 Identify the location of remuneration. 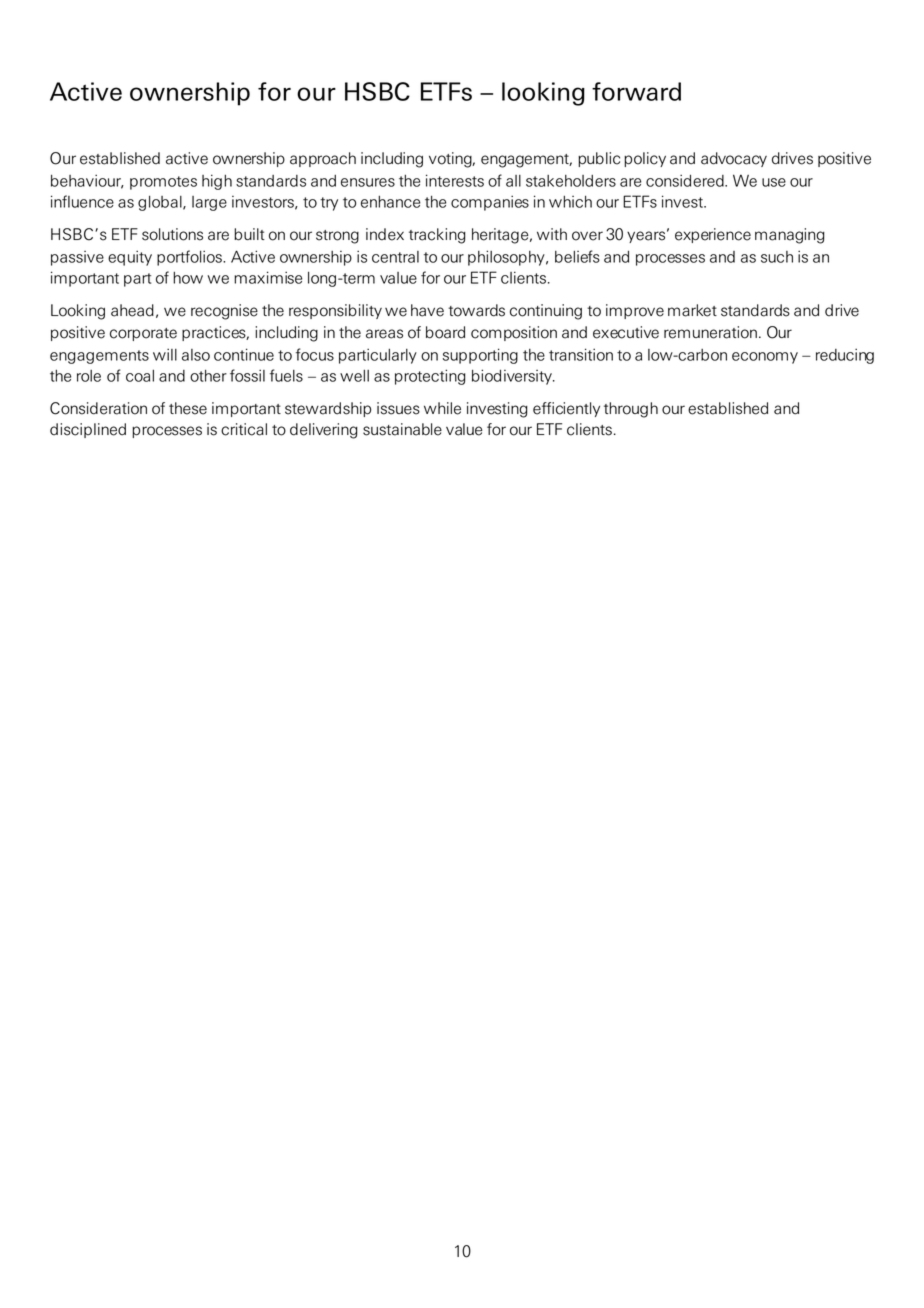
(710, 332).
